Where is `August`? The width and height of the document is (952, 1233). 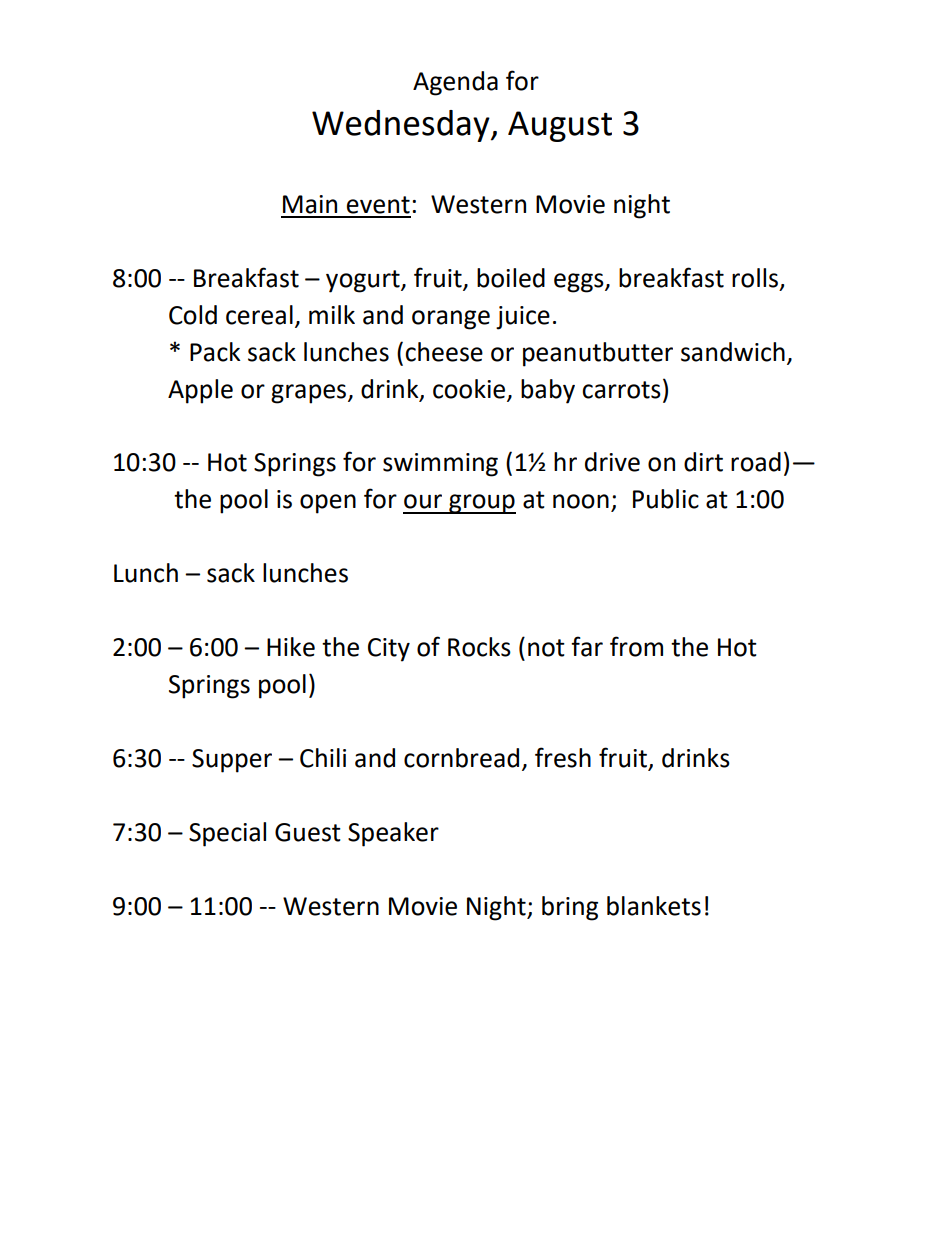
August is located at coordinates (560, 126).
